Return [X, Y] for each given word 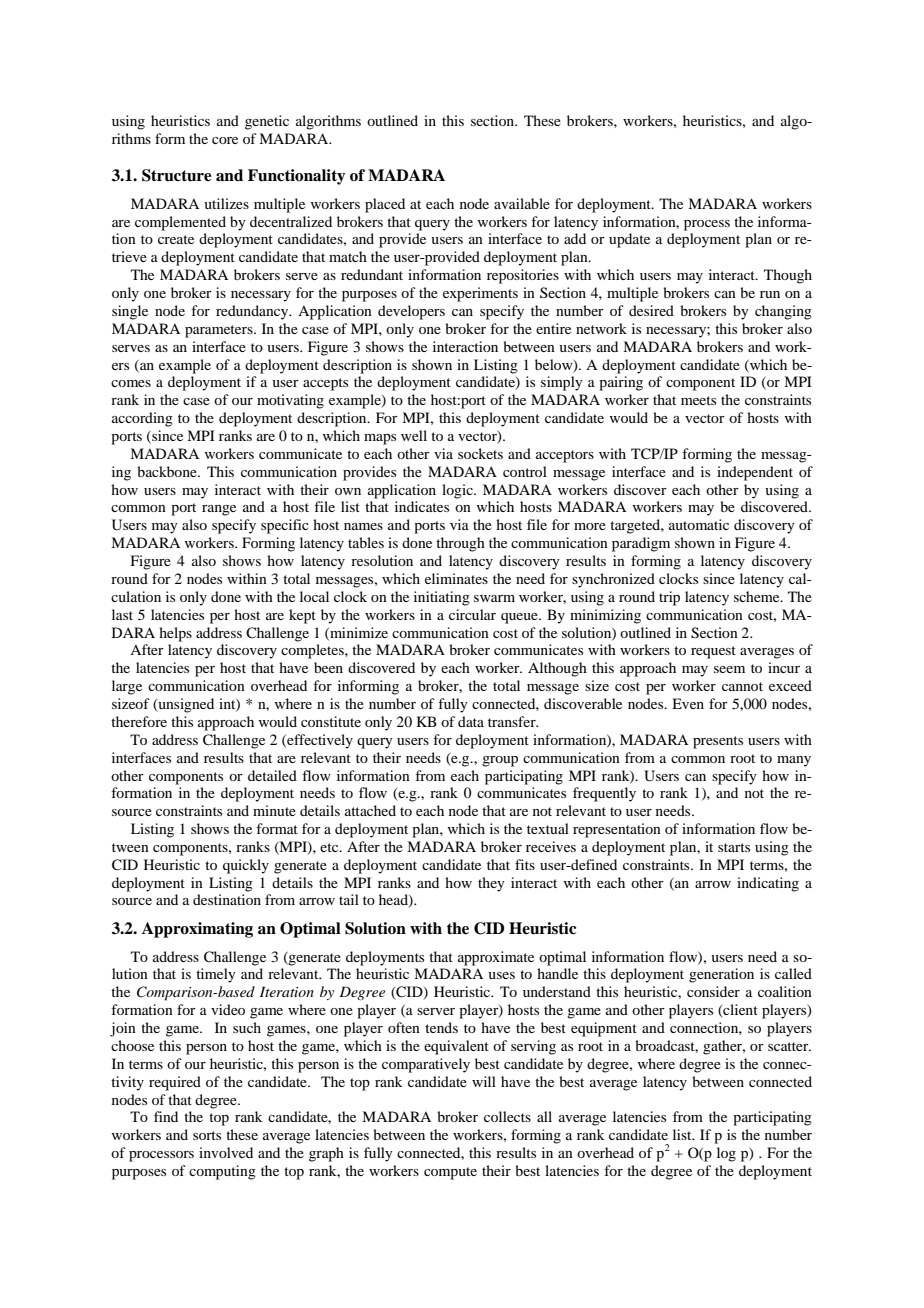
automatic [699, 524]
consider [713, 991]
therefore [139, 721]
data [471, 721]
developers [411, 312]
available [522, 203]
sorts [207, 1135]
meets [698, 400]
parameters [220, 331]
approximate [496, 958]
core [225, 140]
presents [718, 742]
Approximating [197, 930]
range [219, 510]
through [460, 544]
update [629, 240]
